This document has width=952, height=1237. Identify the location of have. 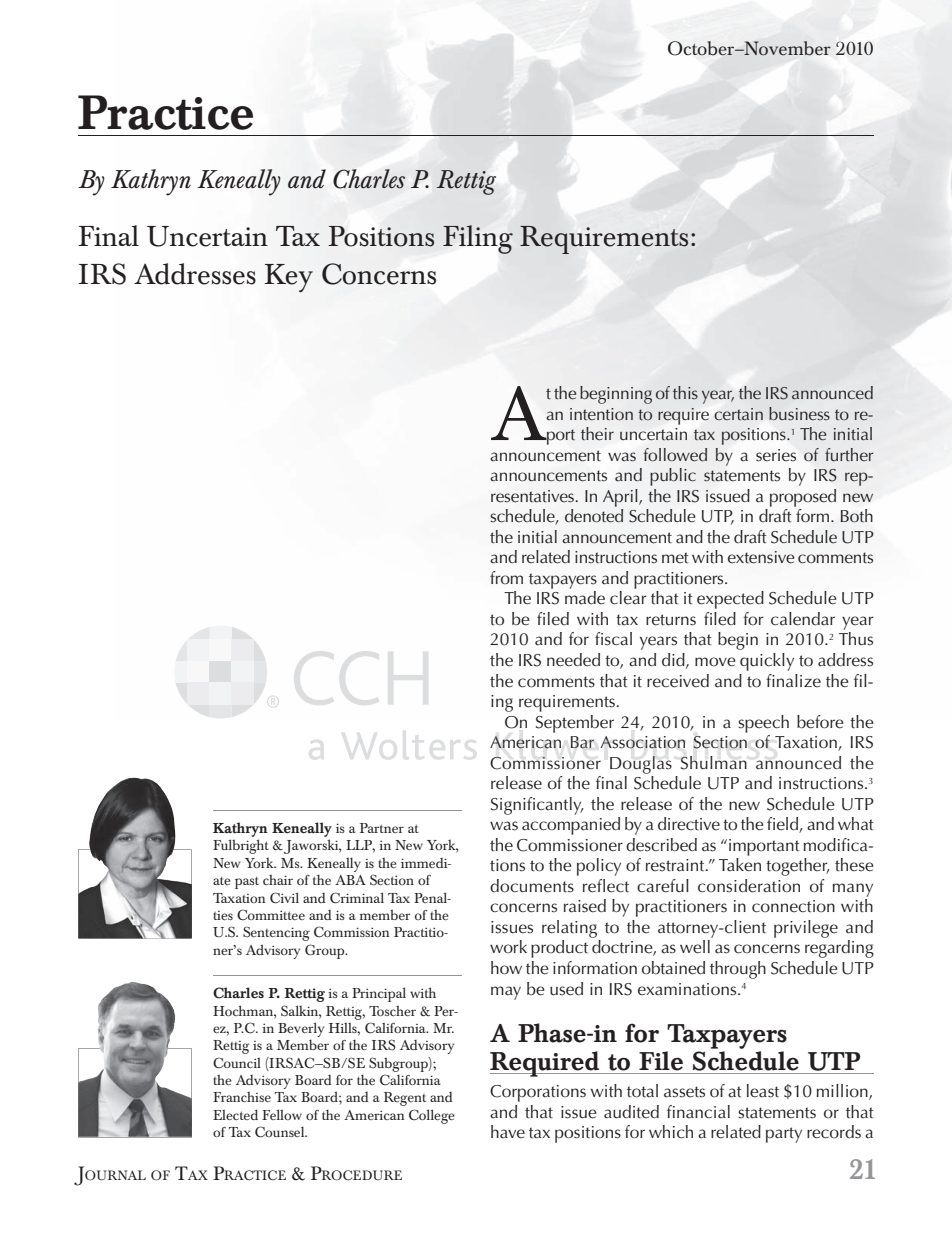
(508, 1132).
